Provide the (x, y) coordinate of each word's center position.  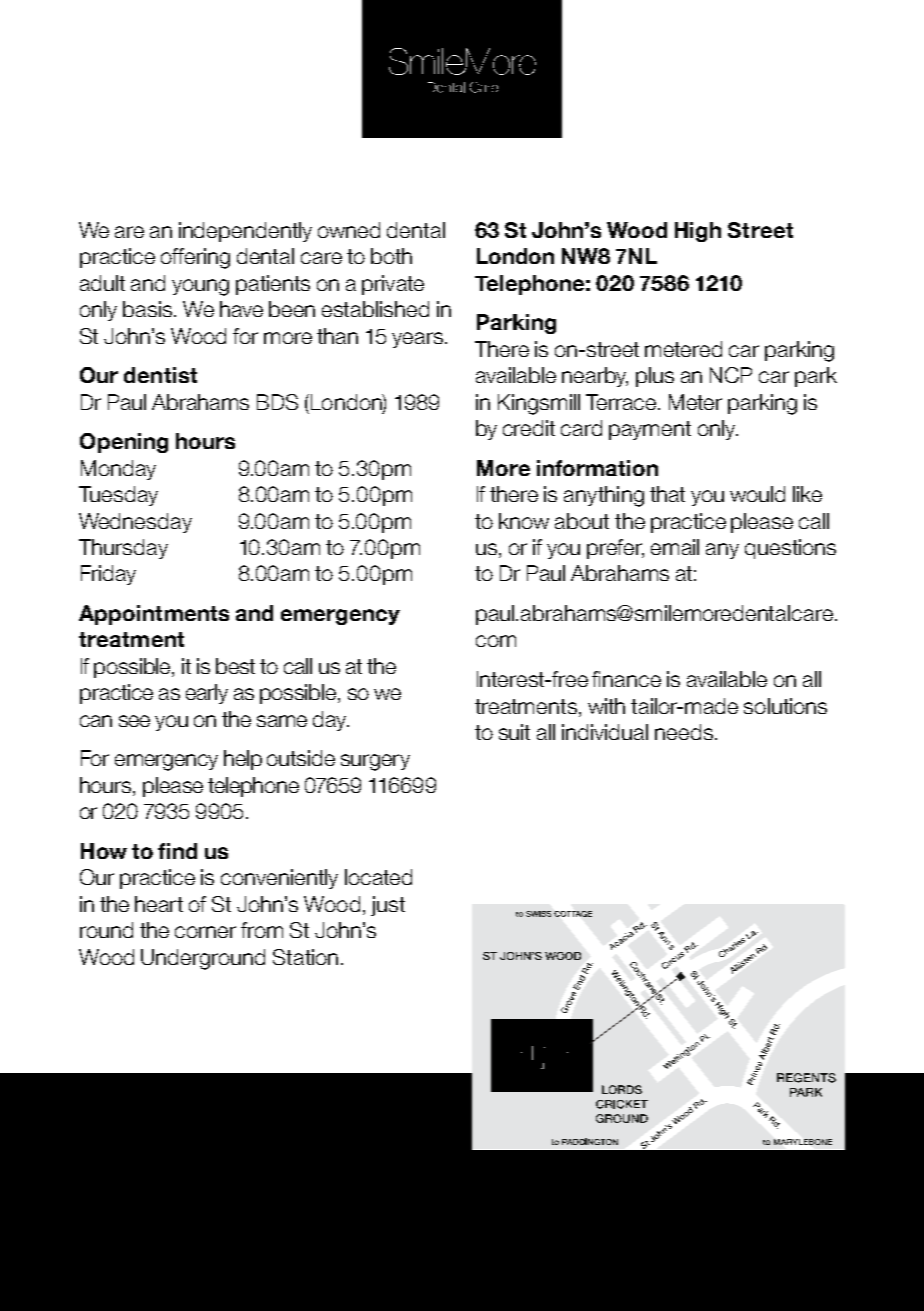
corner (205, 932)
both (391, 256)
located (378, 877)
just (388, 906)
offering (195, 258)
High (698, 232)
